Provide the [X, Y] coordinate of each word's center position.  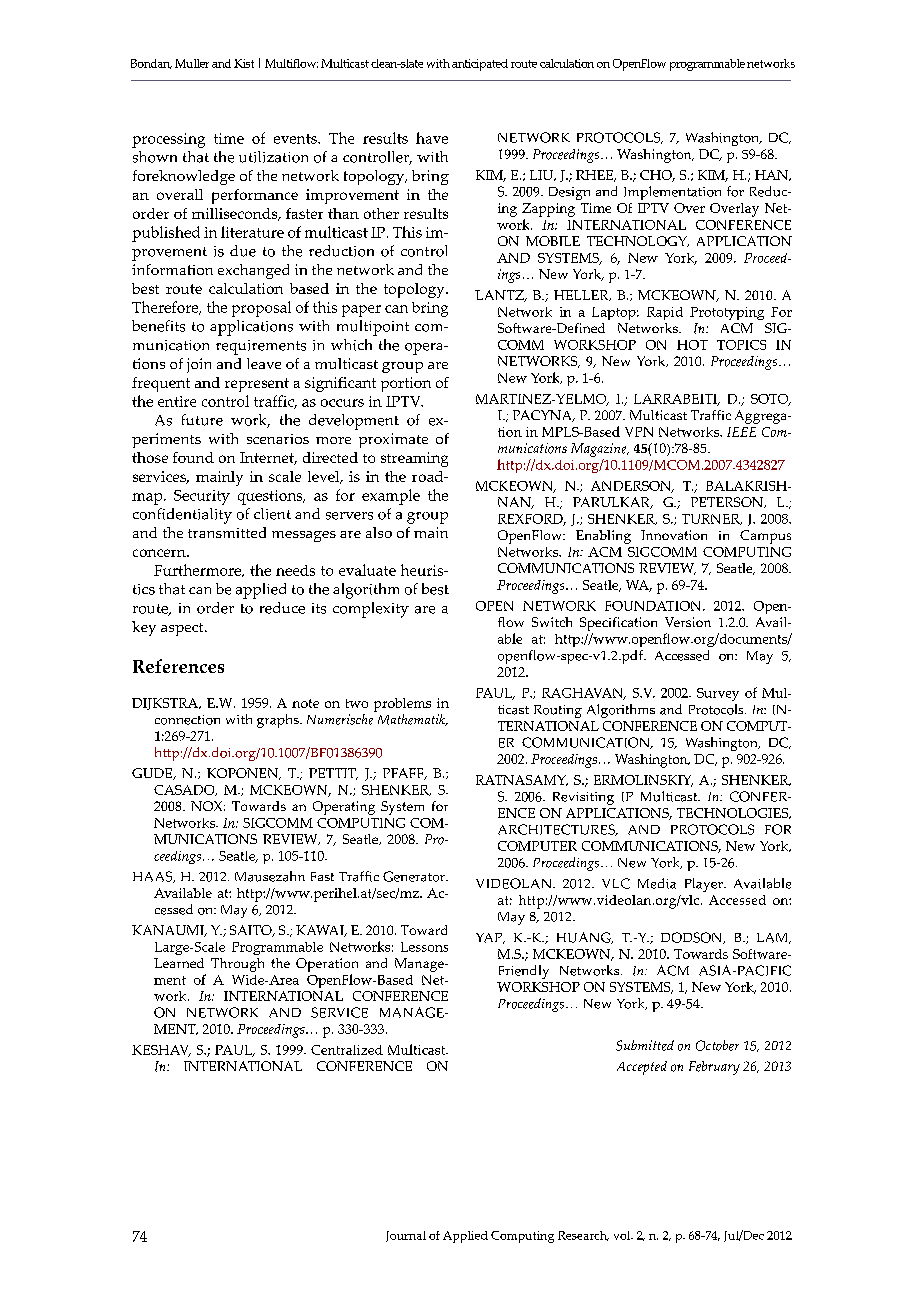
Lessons [424, 947]
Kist [244, 63]
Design [569, 193]
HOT [692, 345]
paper [361, 311]
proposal [261, 309]
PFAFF [404, 774]
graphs [279, 721]
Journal [406, 1236]
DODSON [693, 938]
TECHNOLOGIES [734, 813]
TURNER [712, 519]
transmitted [227, 532]
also [379, 532]
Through [237, 965]
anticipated [480, 65]
